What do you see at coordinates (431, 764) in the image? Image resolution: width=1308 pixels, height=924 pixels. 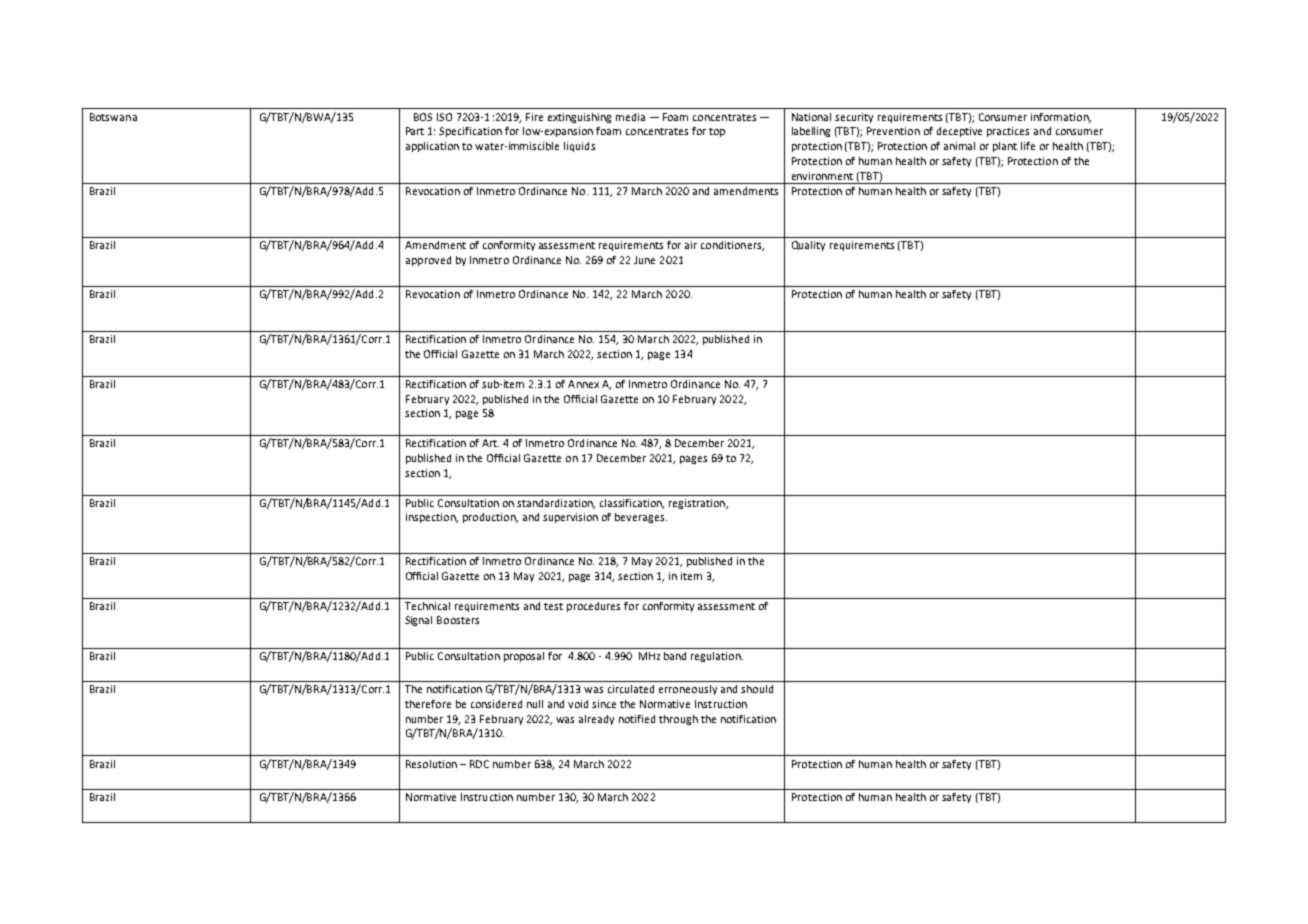 I see `Resolution` at bounding box center [431, 764].
